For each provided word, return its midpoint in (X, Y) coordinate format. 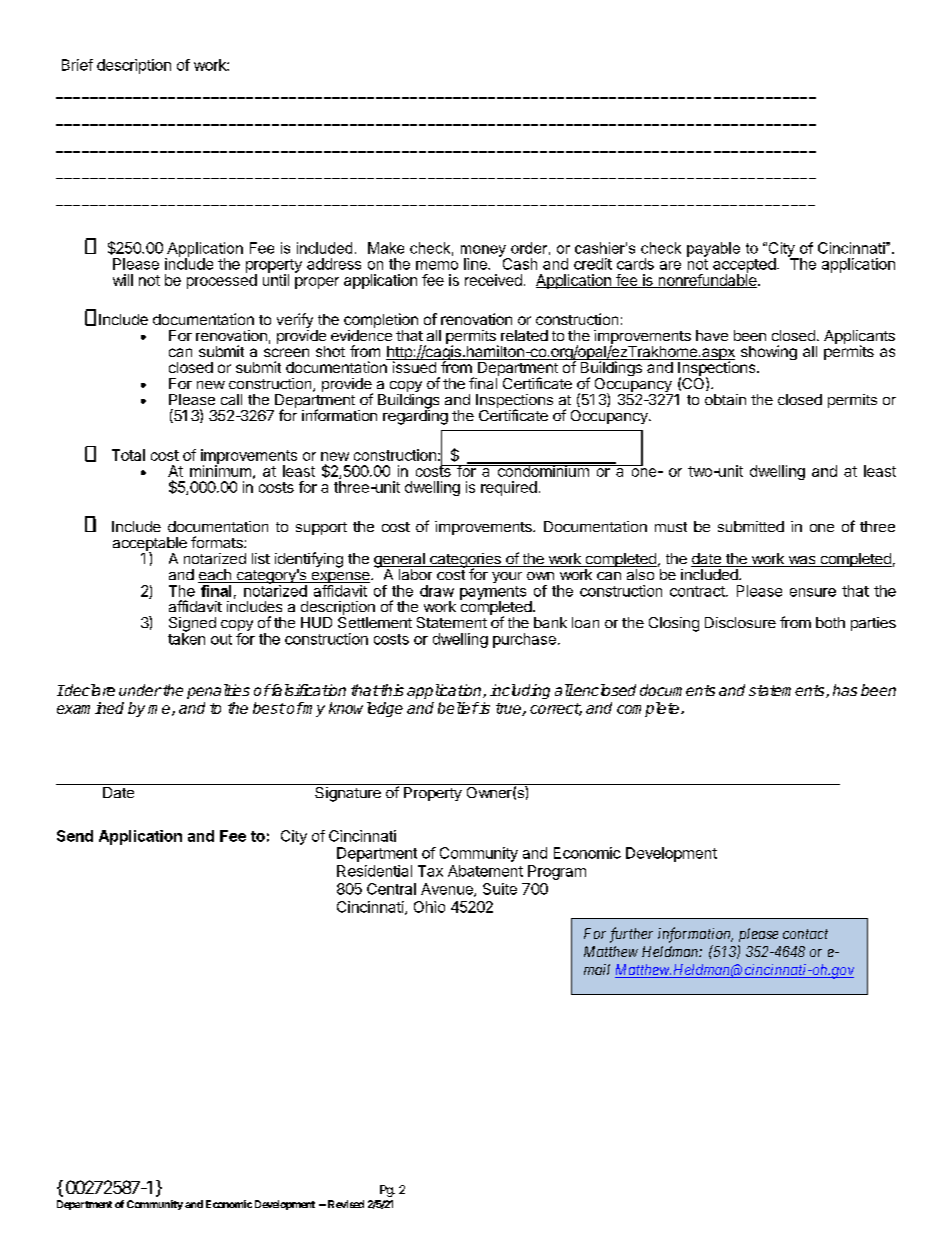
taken (186, 638)
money (484, 252)
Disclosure (740, 622)
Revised (346, 1204)
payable (713, 249)
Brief (77, 65)
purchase (524, 640)
